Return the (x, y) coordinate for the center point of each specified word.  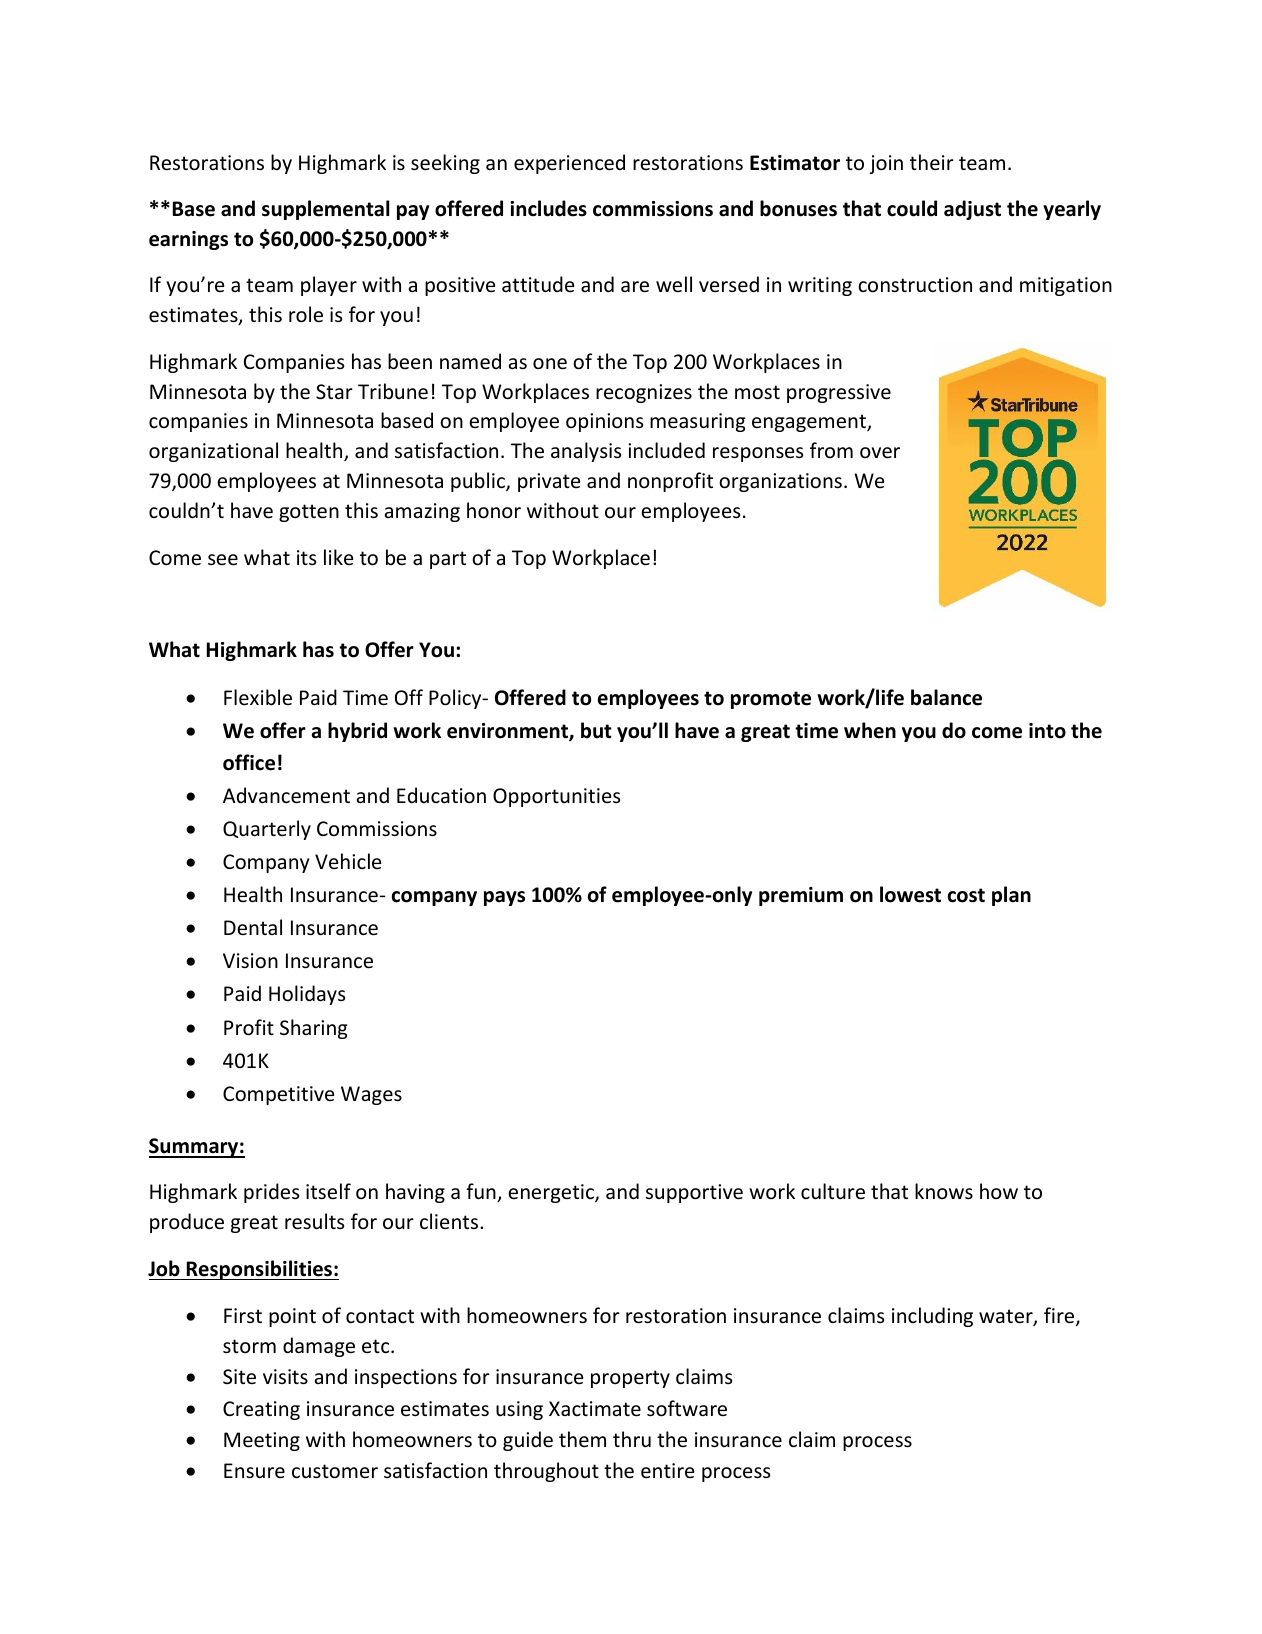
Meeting (262, 1441)
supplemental (326, 210)
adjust (972, 210)
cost (966, 895)
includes (548, 208)
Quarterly (267, 830)
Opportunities (556, 797)
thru (632, 1439)
